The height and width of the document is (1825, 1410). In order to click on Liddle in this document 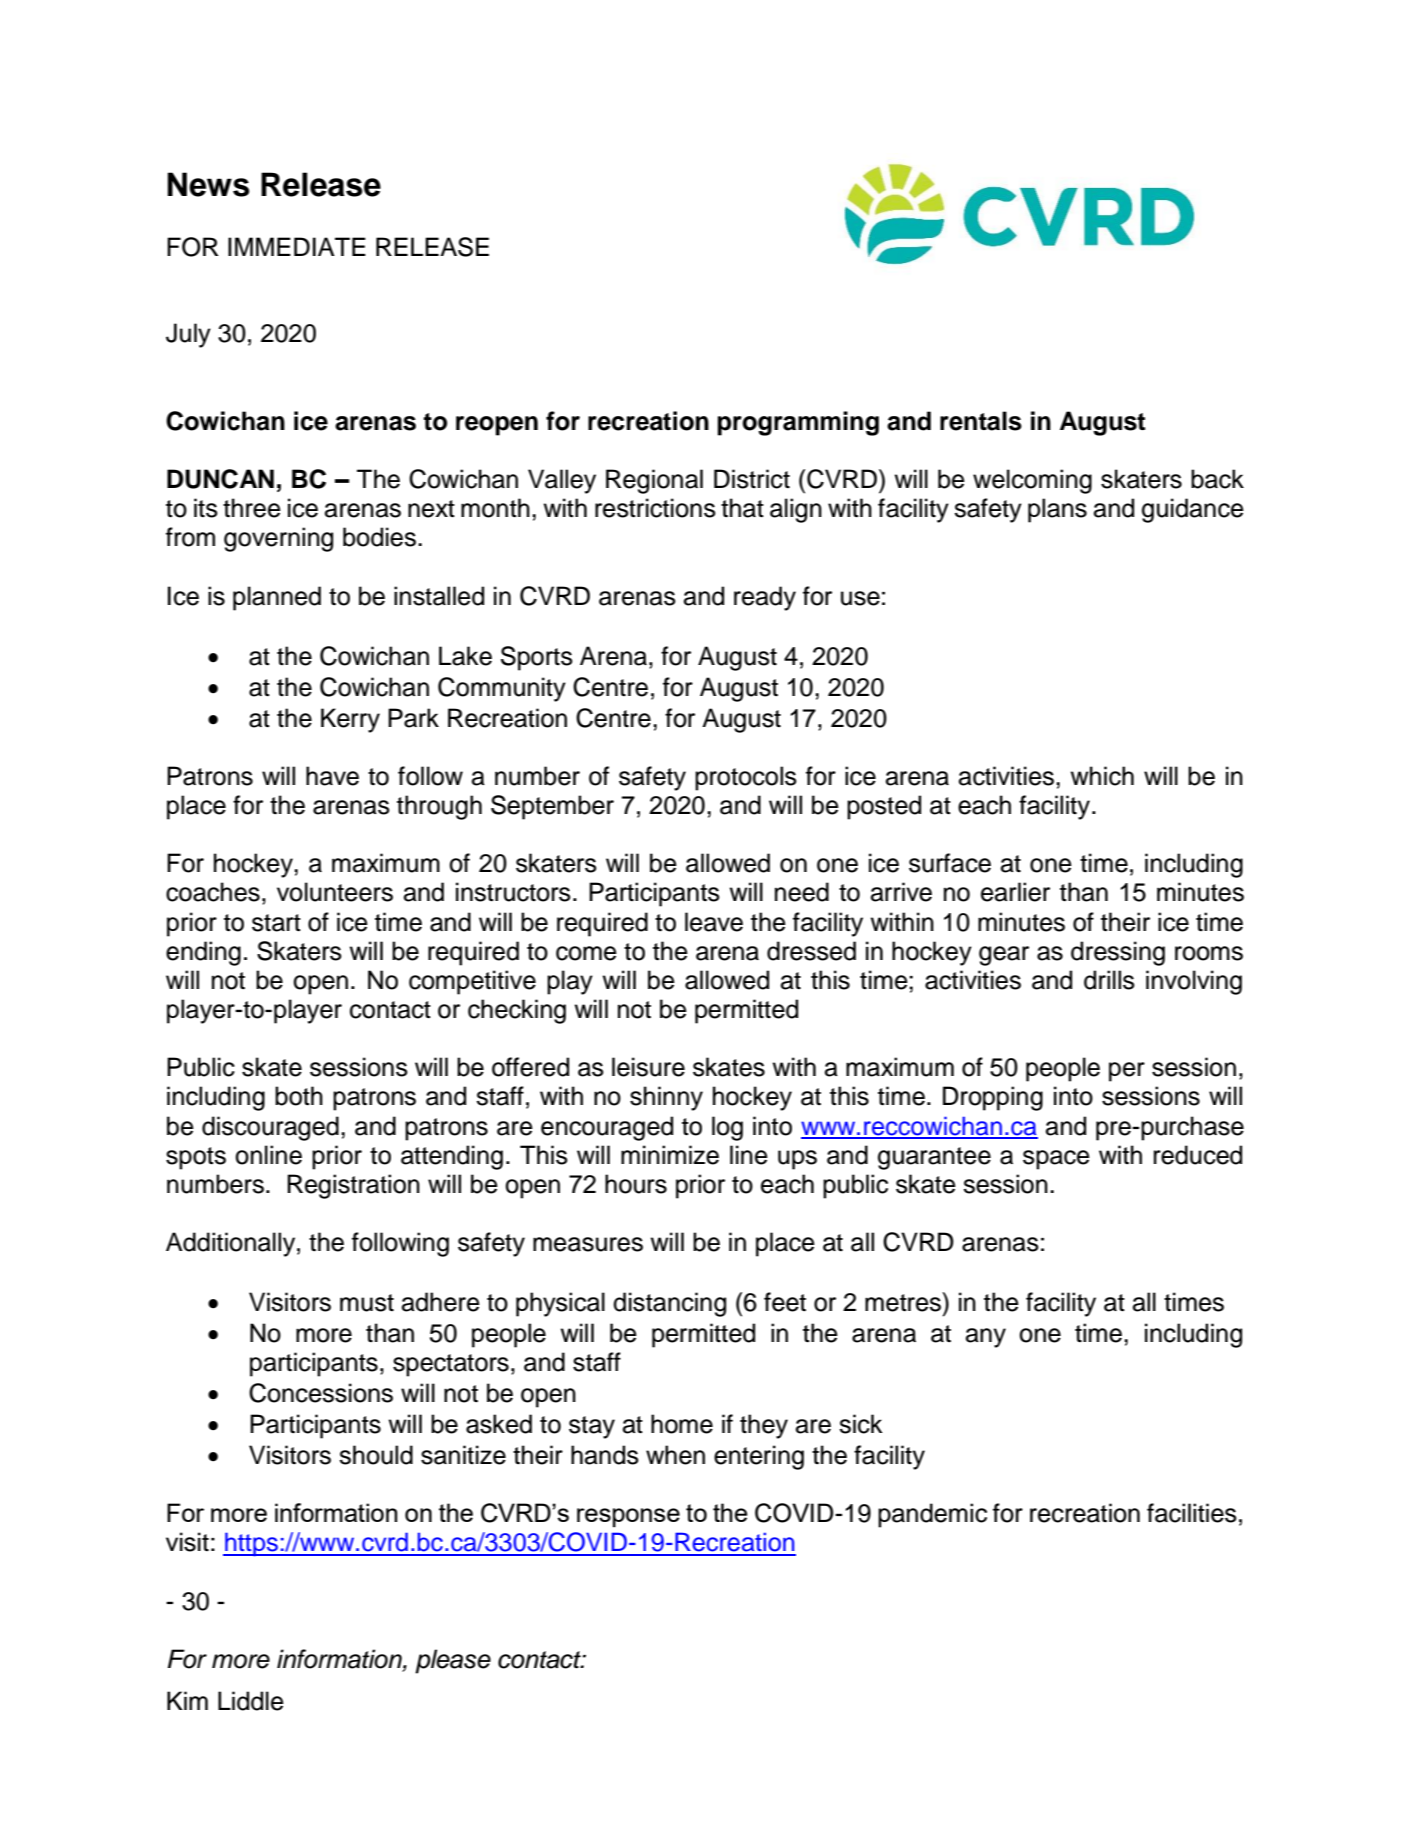, I will do `click(251, 1701)`.
